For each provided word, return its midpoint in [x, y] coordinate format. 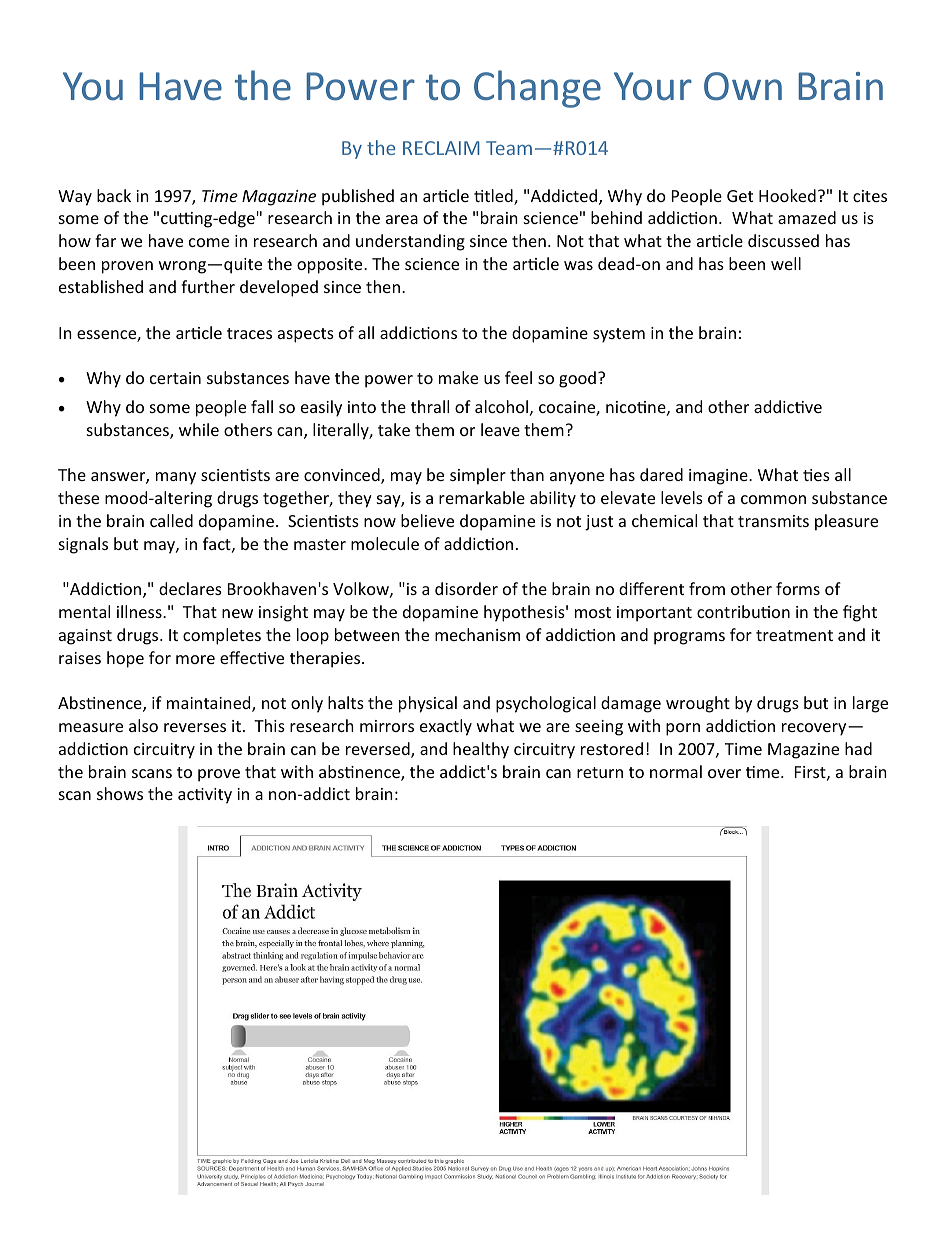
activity [205, 796]
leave [500, 429]
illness [140, 611]
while [199, 429]
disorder [466, 588]
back [114, 195]
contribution [743, 611]
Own [743, 86]
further [208, 286]
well [786, 263]
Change [537, 89]
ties [816, 475]
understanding [410, 242]
